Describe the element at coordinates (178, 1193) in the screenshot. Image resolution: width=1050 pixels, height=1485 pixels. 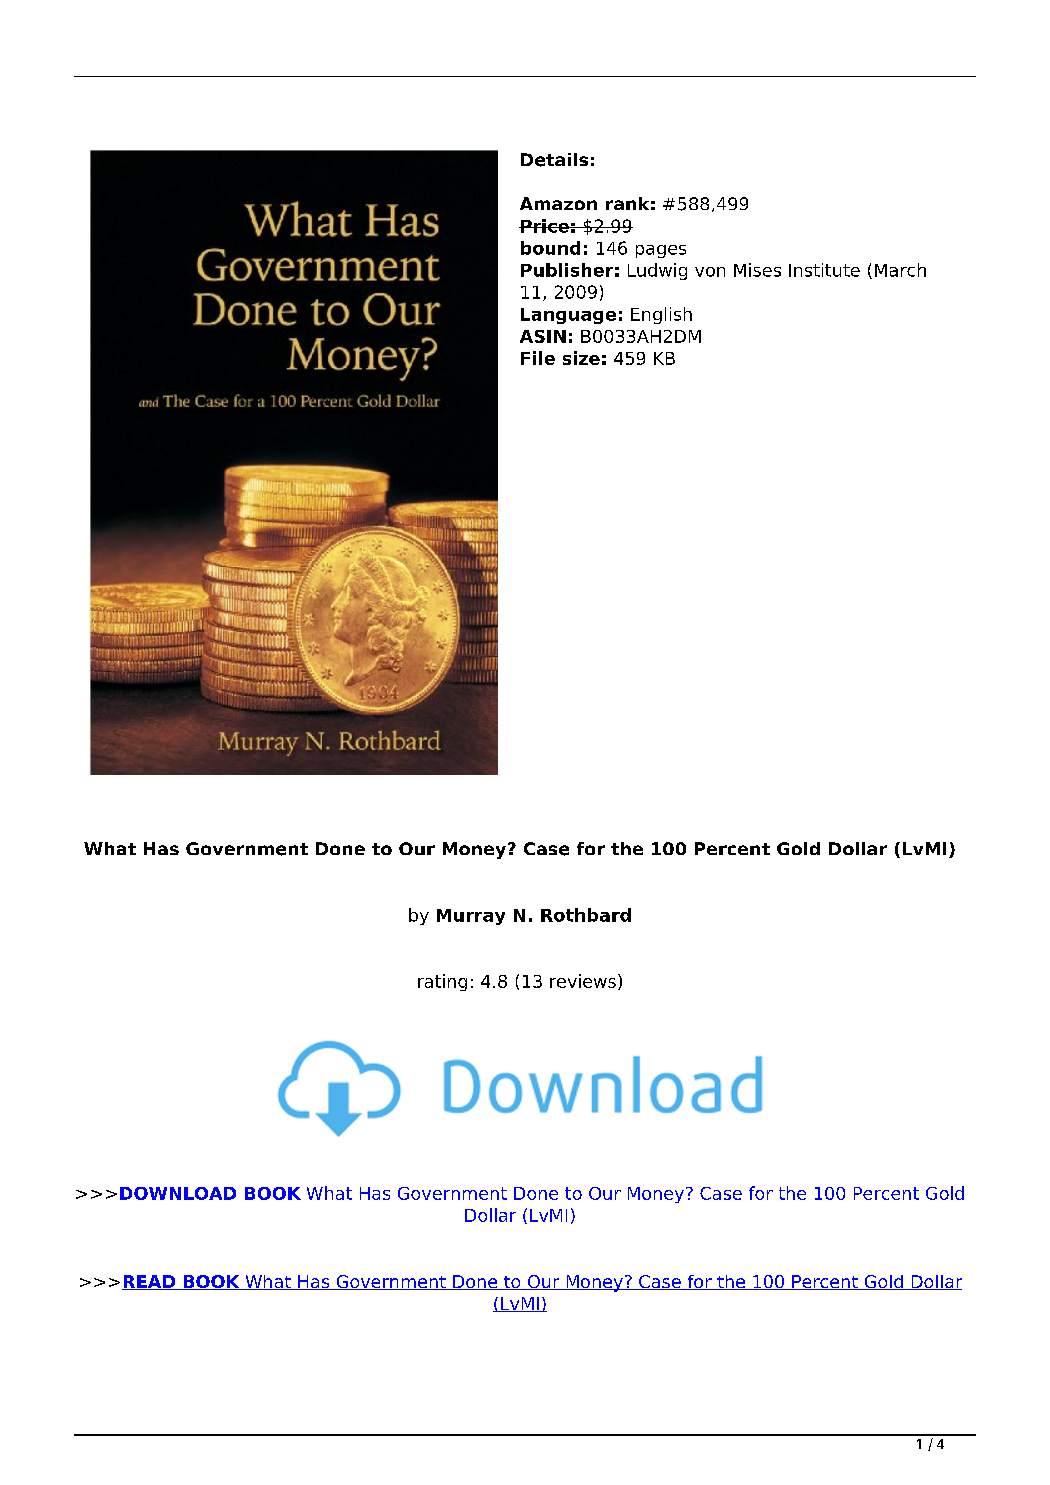
I see `DOWNLOAD` at that location.
